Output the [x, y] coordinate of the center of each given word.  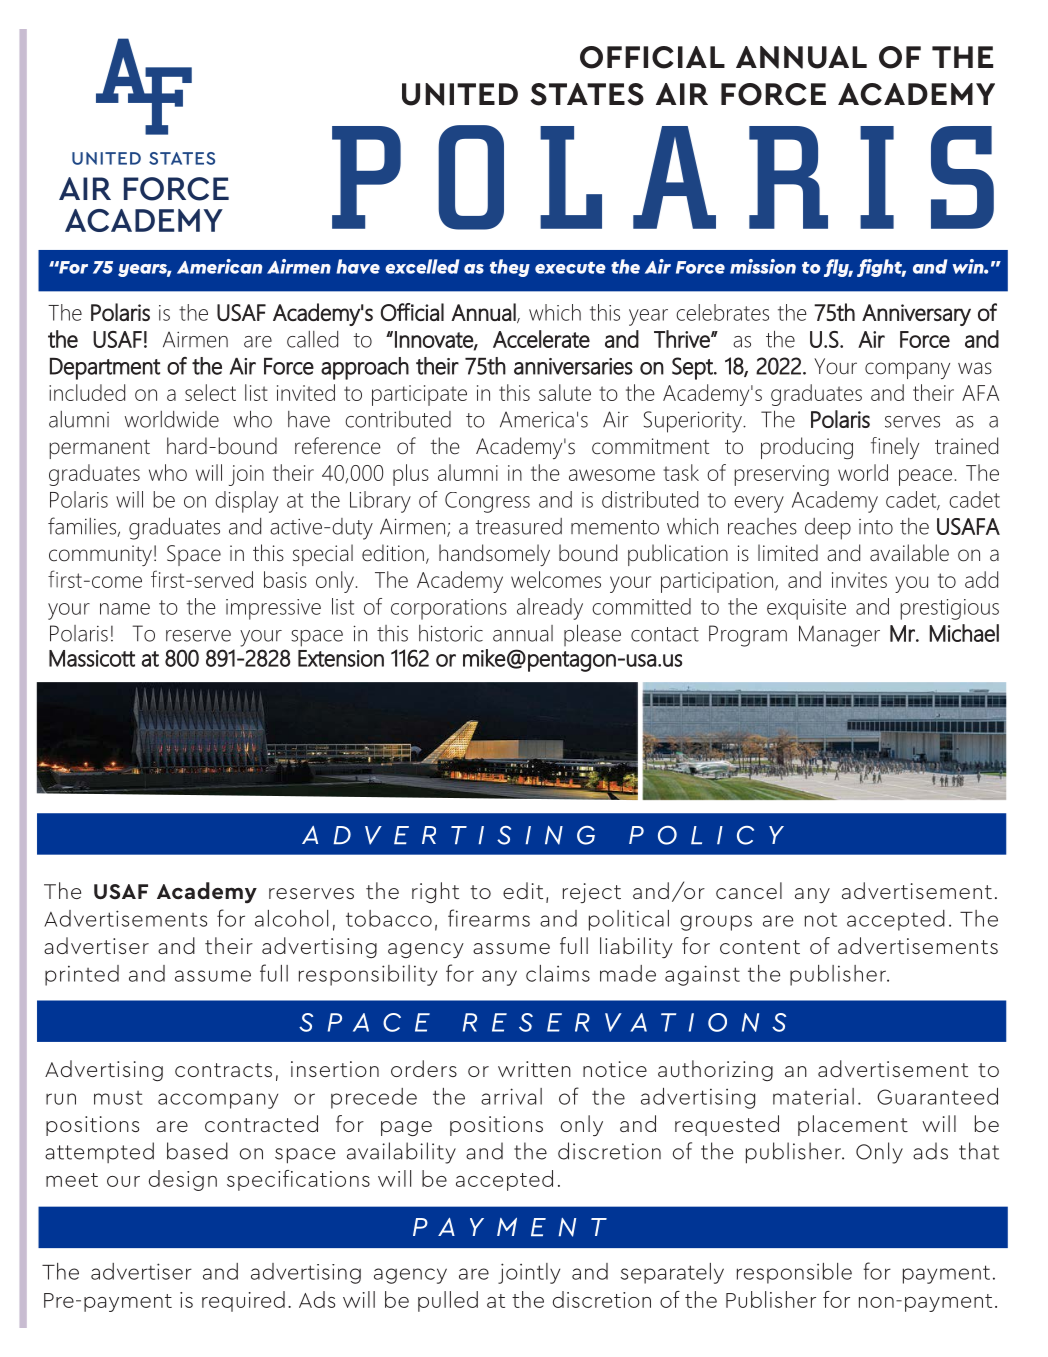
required [243, 1301]
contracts [223, 1070]
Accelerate [541, 339]
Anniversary [916, 315]
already [550, 609]
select [210, 392]
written [534, 1069]
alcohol [291, 918]
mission [763, 266]
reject [592, 893]
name [125, 609]
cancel [749, 890]
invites [859, 580]
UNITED [460, 94]
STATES [587, 94]
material [813, 1096]
